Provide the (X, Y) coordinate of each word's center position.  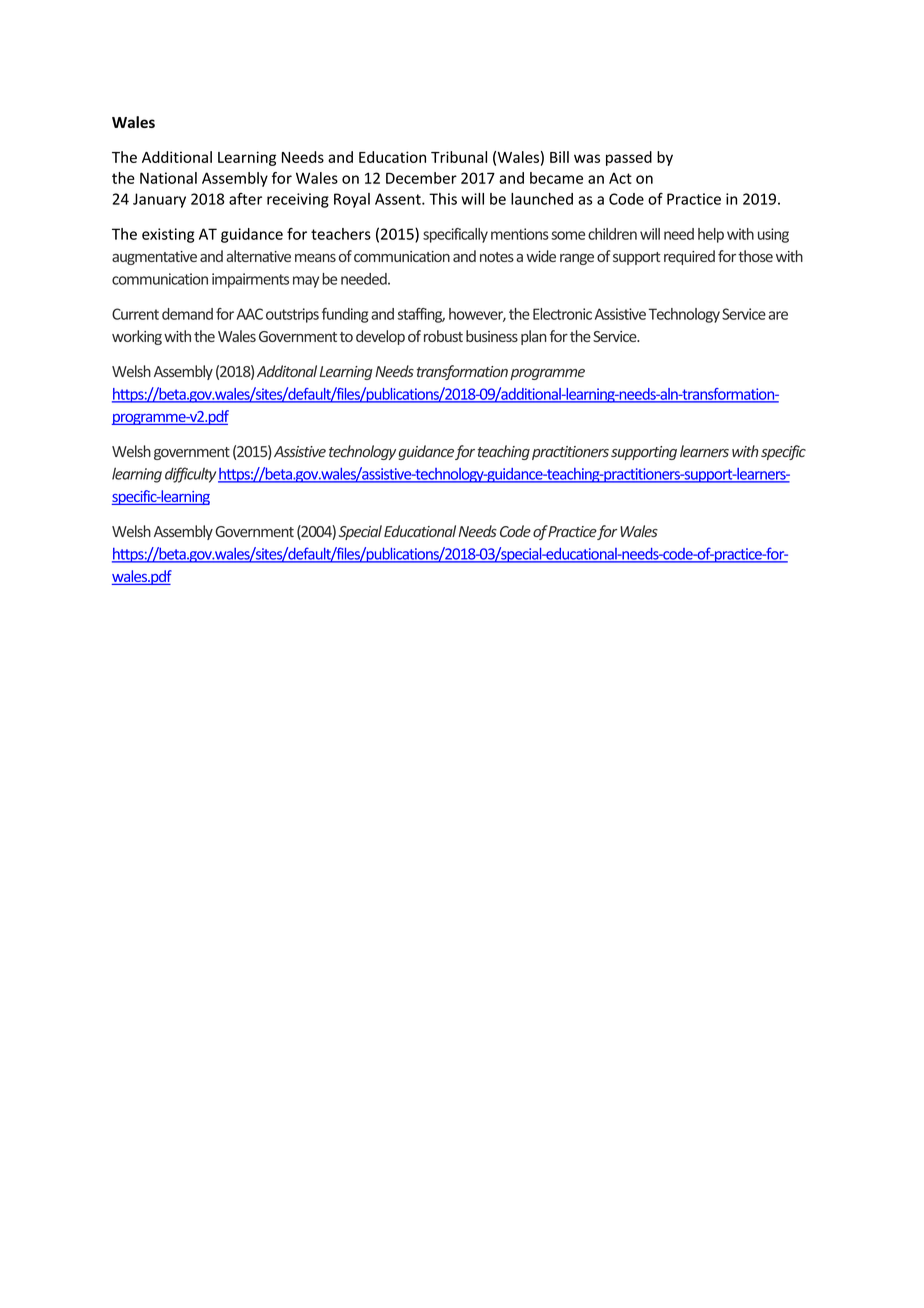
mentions (520, 234)
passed (629, 158)
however (477, 315)
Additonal (287, 371)
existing (168, 235)
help (711, 235)
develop (380, 337)
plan (534, 337)
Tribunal (459, 157)
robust (443, 336)
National (168, 178)
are (778, 315)
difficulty (190, 475)
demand (187, 314)
